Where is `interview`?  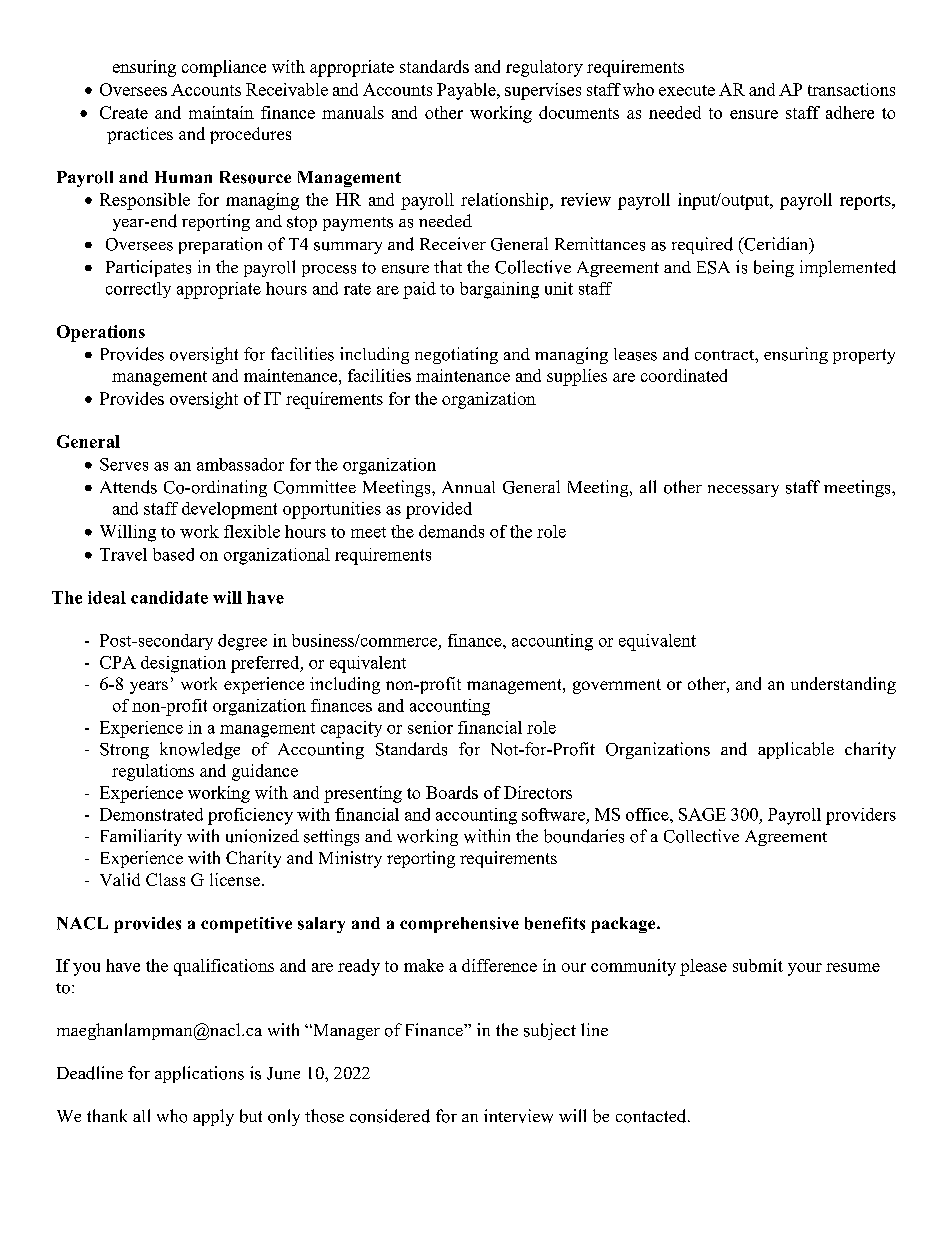 interview is located at coordinates (518, 1116).
